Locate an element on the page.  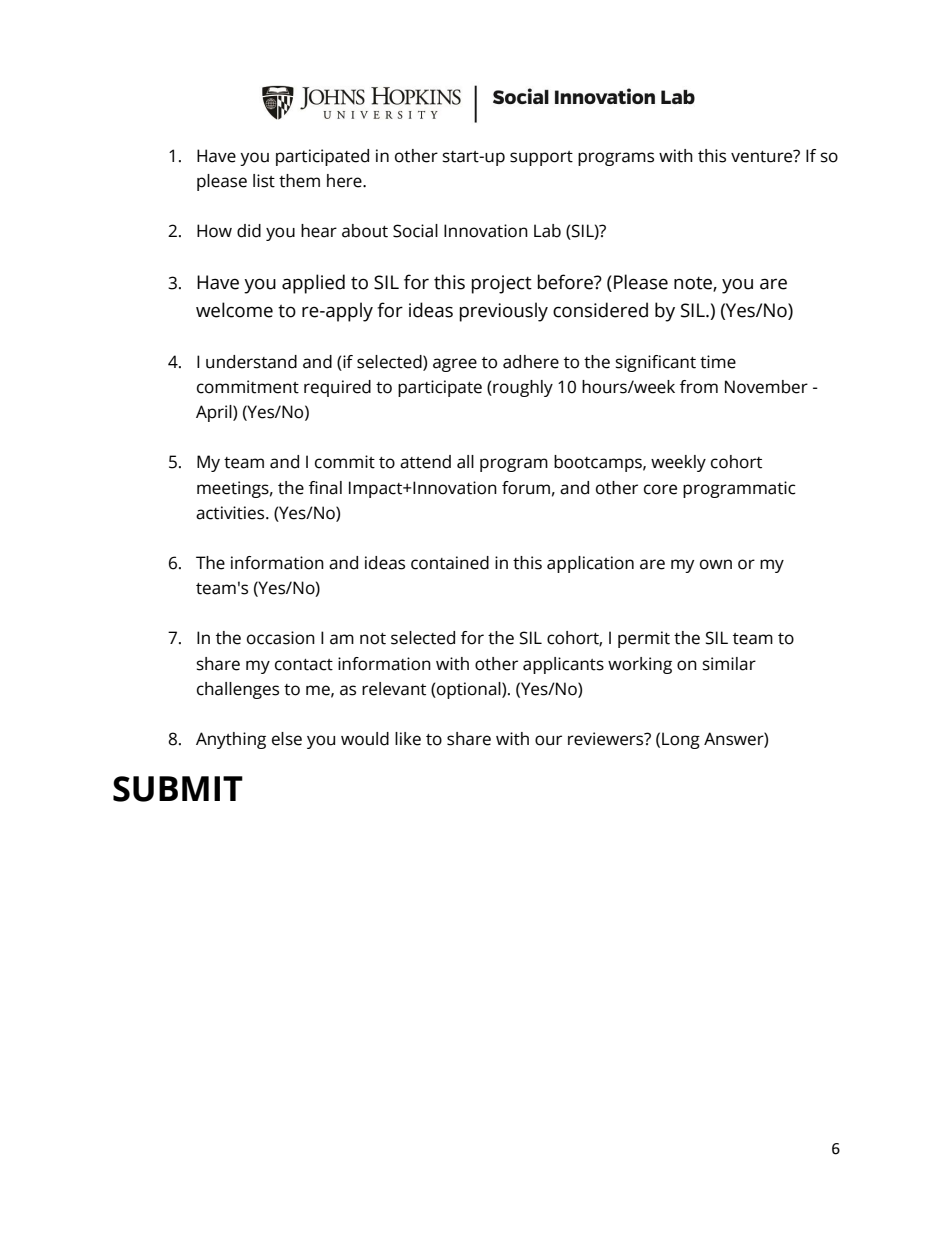
venture is located at coordinates (763, 156).
